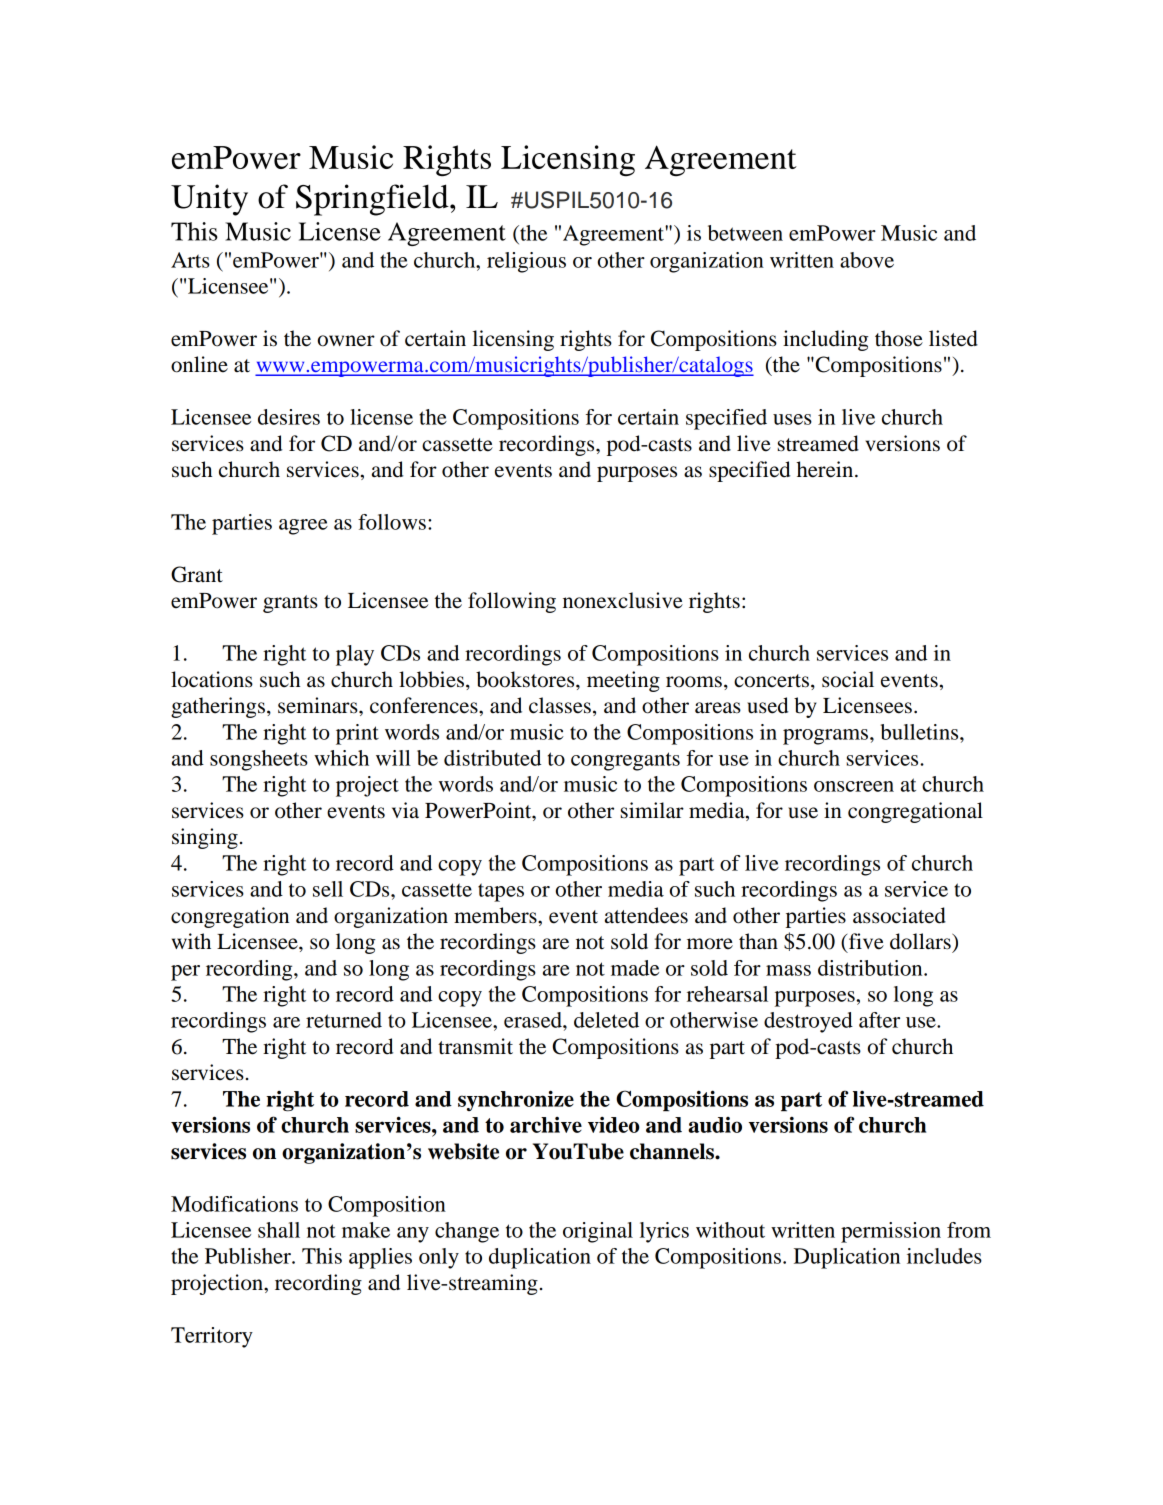 The width and height of the page is (1163, 1505). I want to click on Unity, so click(209, 200).
